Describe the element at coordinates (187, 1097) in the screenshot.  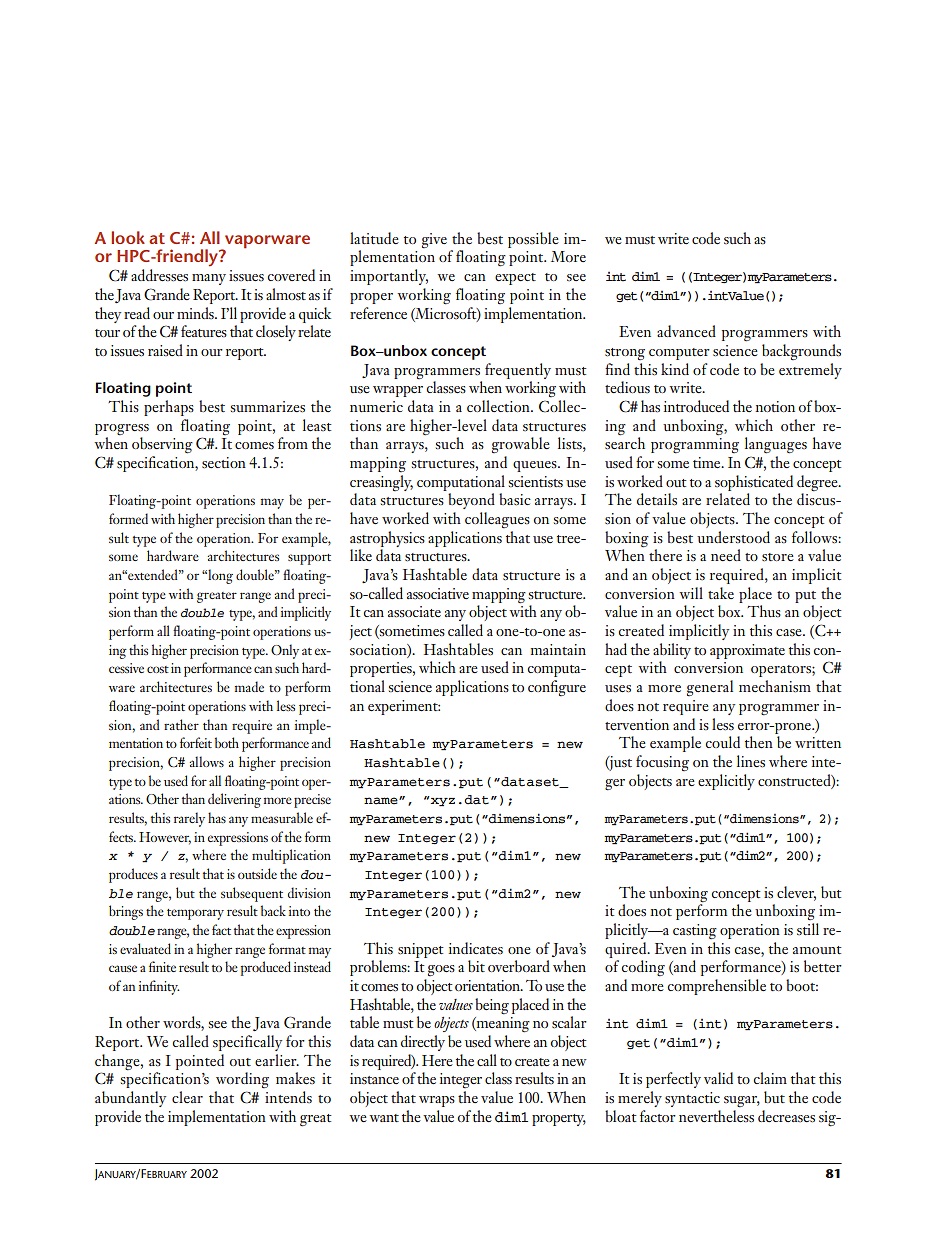
I see `clear` at that location.
